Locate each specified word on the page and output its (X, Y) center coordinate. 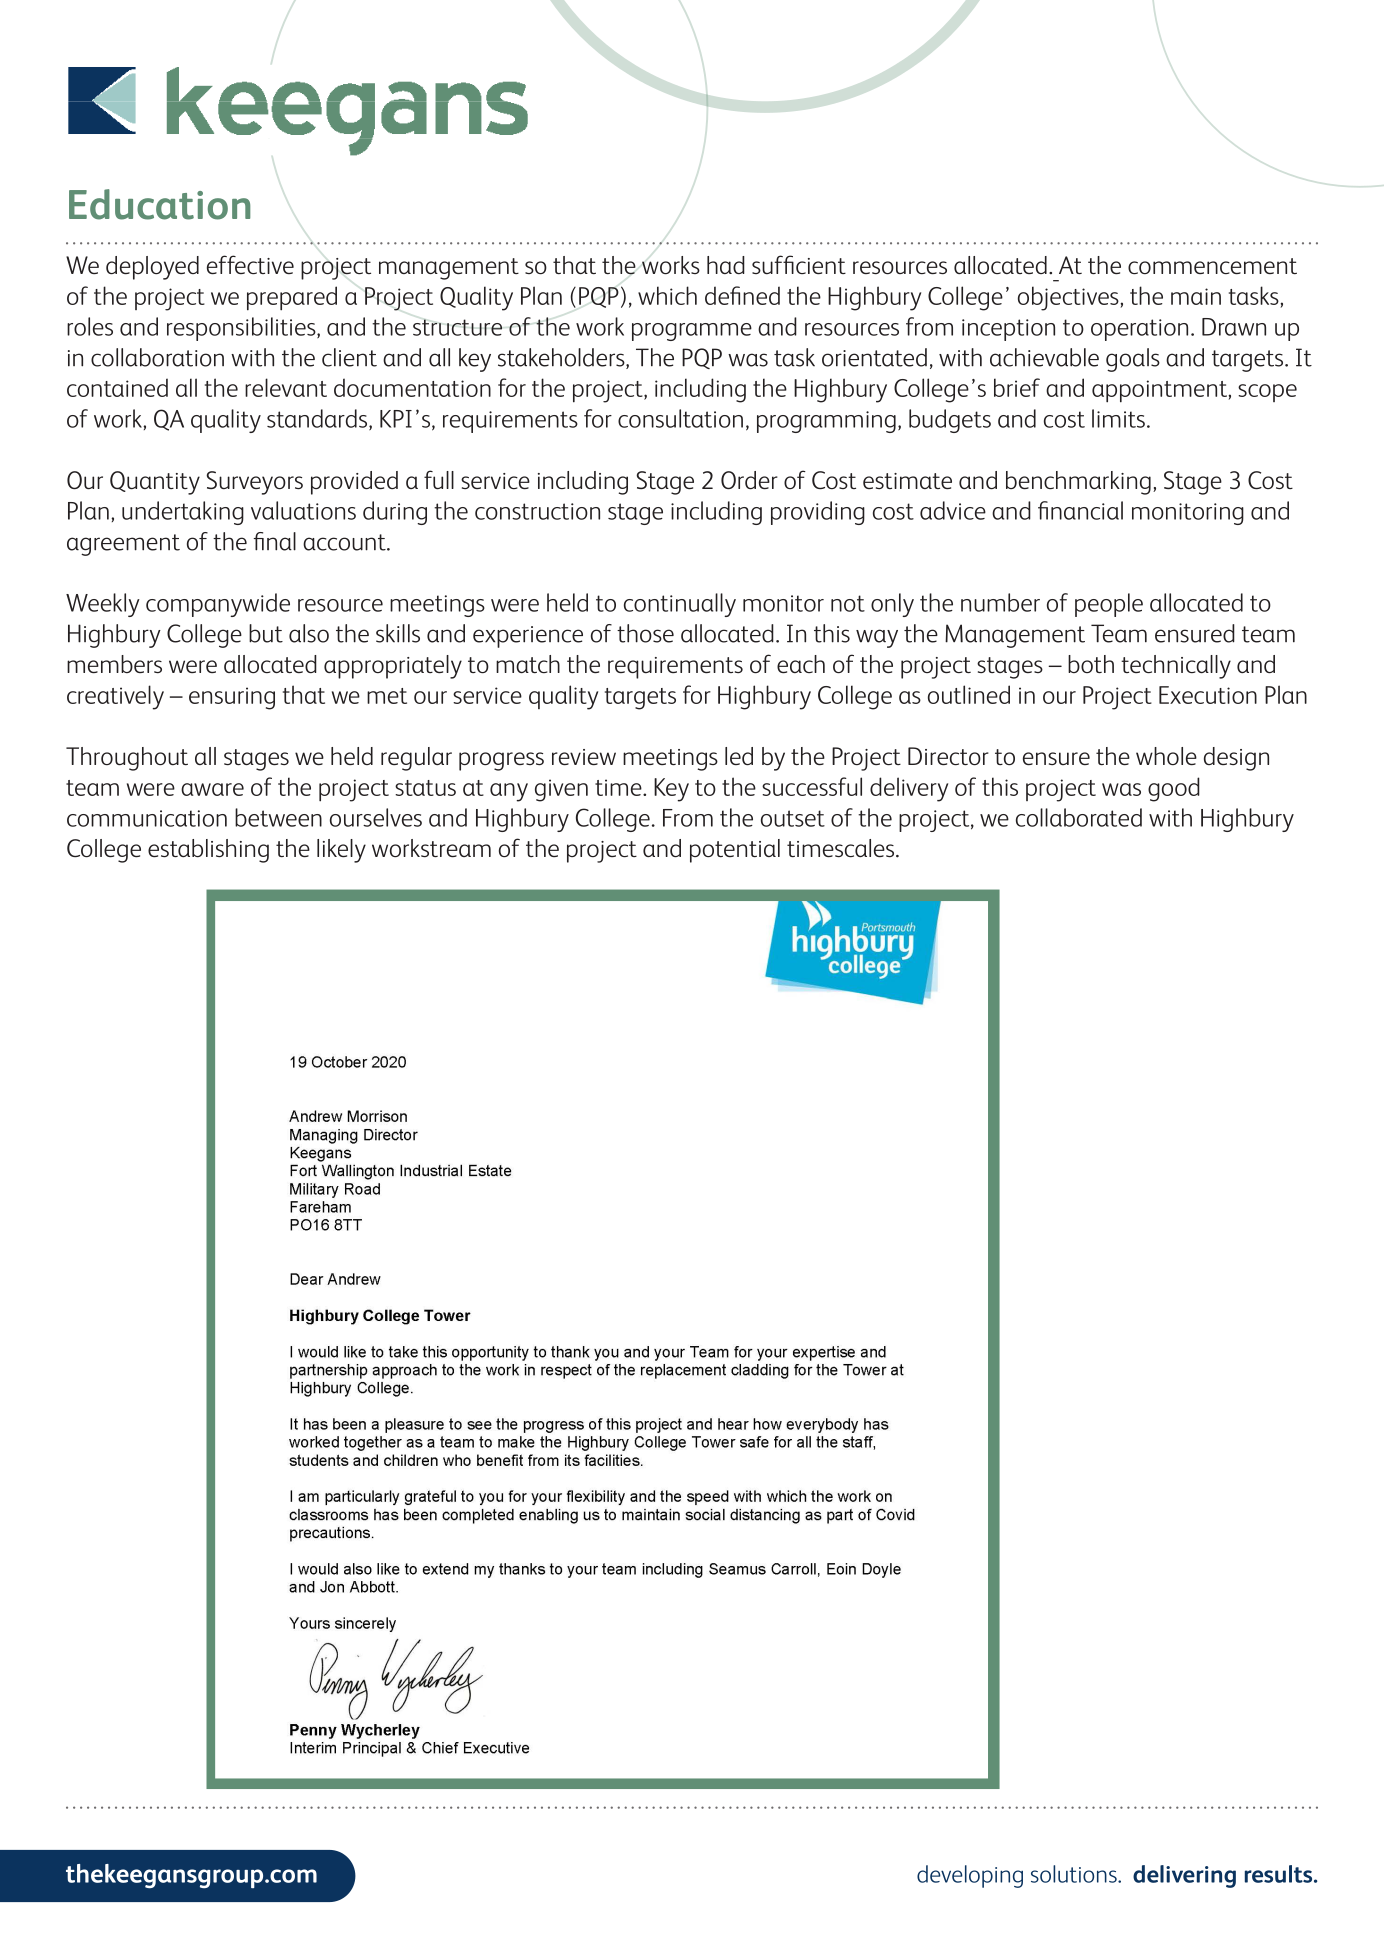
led (739, 756)
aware (212, 789)
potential (735, 851)
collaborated (1079, 817)
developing (970, 1876)
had (726, 265)
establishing (208, 851)
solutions (1075, 1874)
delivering (1184, 1876)
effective (250, 264)
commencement (1212, 266)
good (1174, 789)
